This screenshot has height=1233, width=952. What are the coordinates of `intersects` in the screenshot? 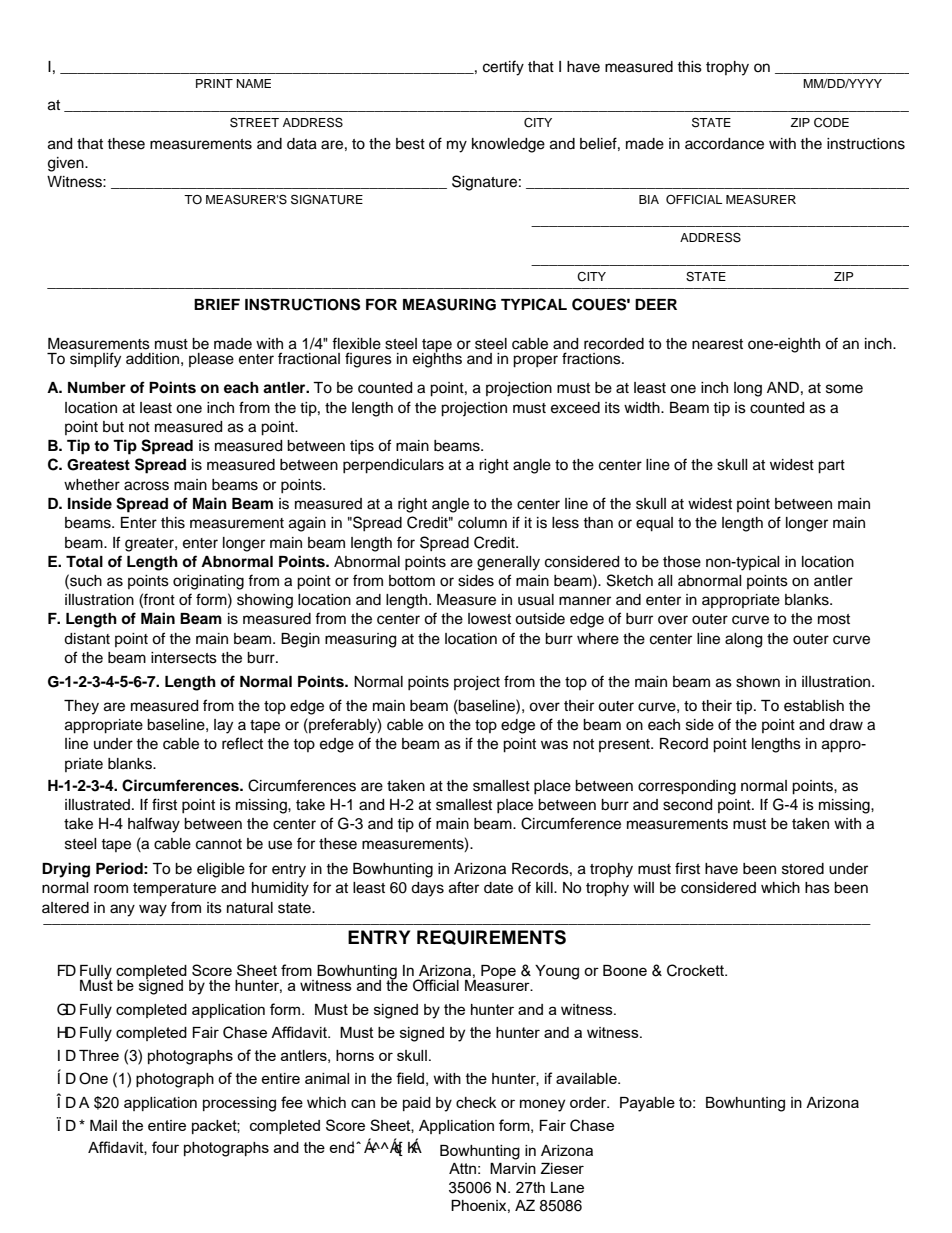 It's located at (184, 658).
